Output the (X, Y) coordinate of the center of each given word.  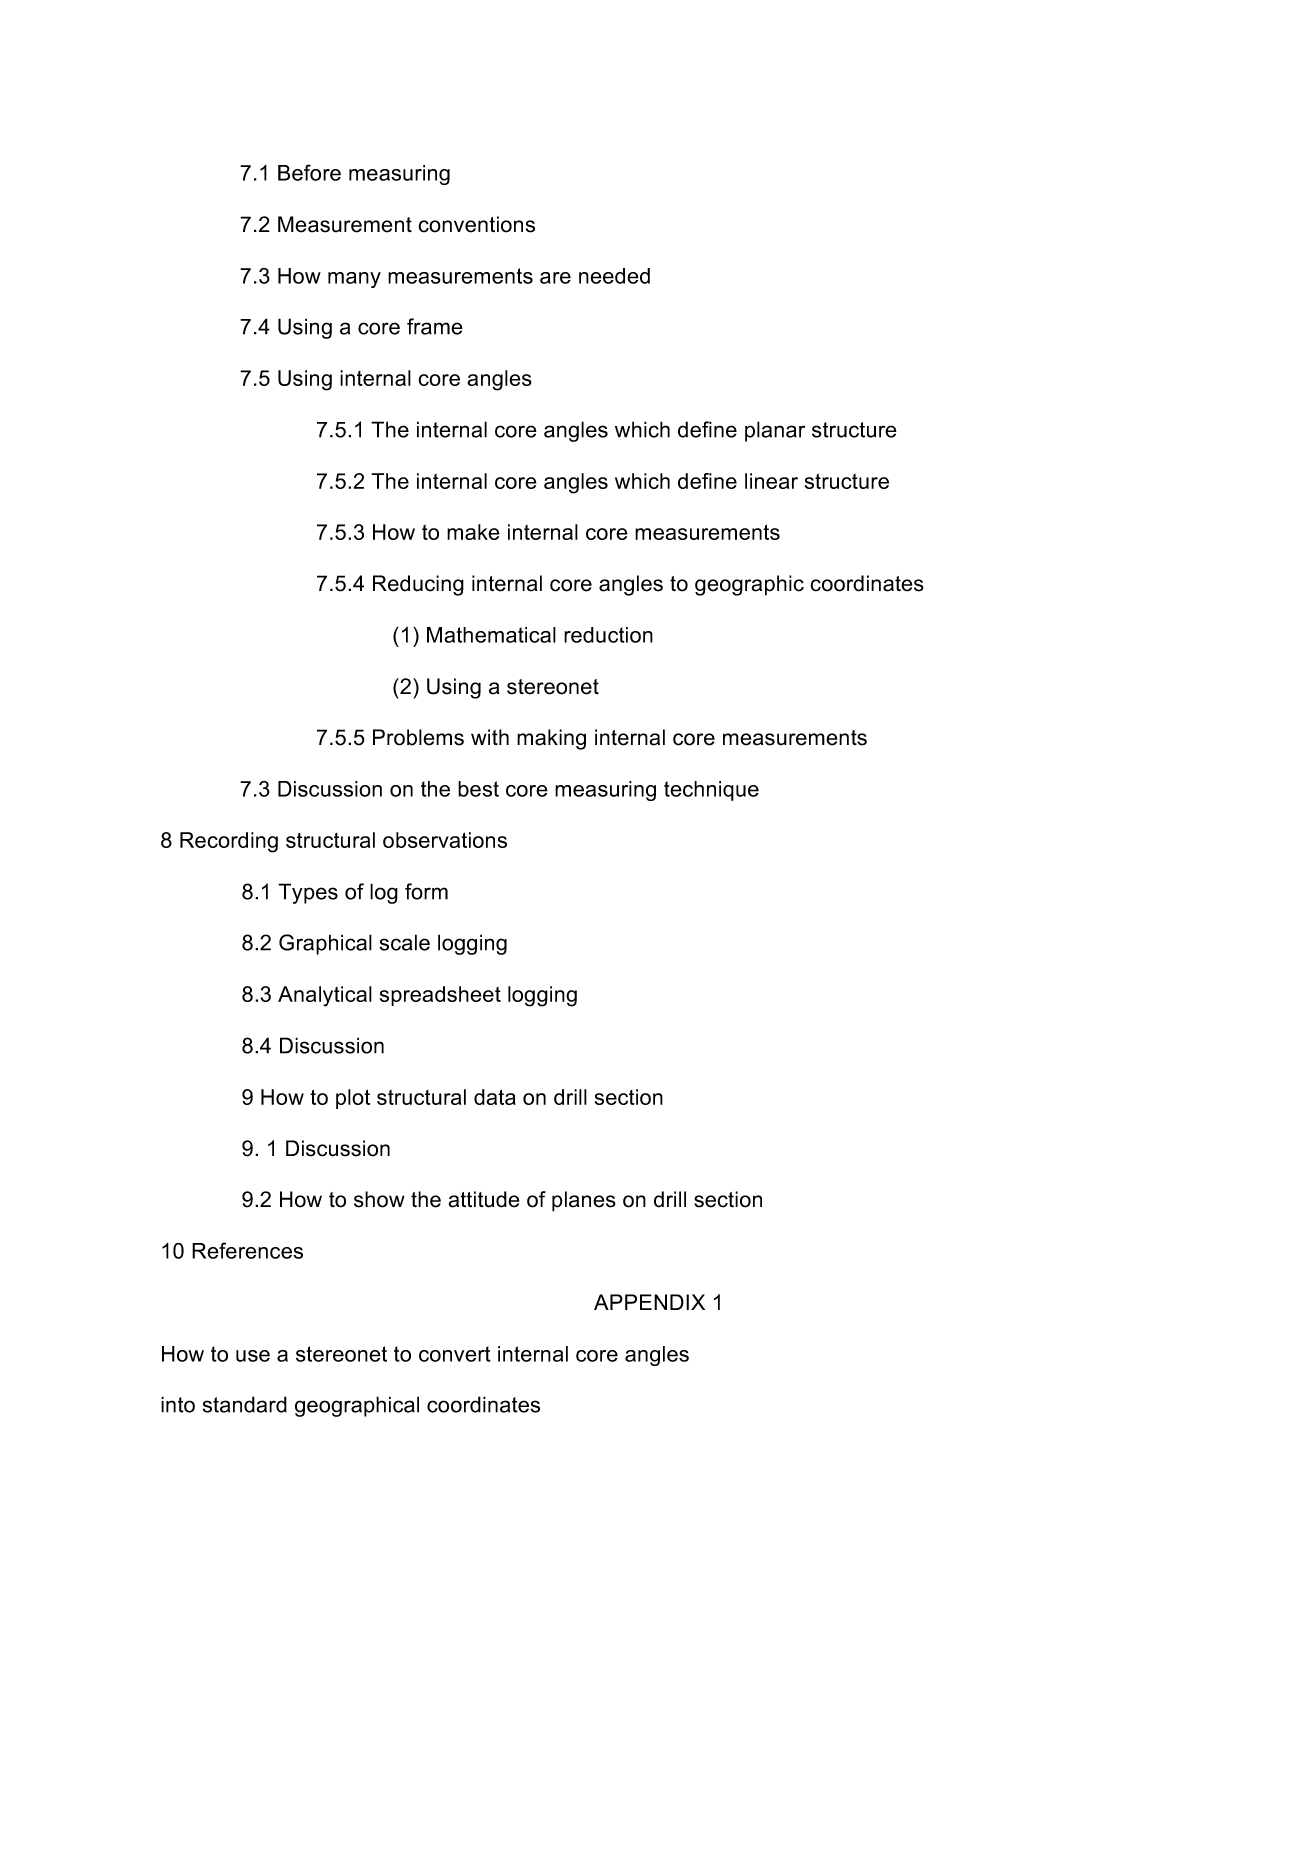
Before (309, 172)
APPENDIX (649, 1302)
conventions (476, 224)
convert (455, 1354)
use (253, 1356)
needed (614, 276)
